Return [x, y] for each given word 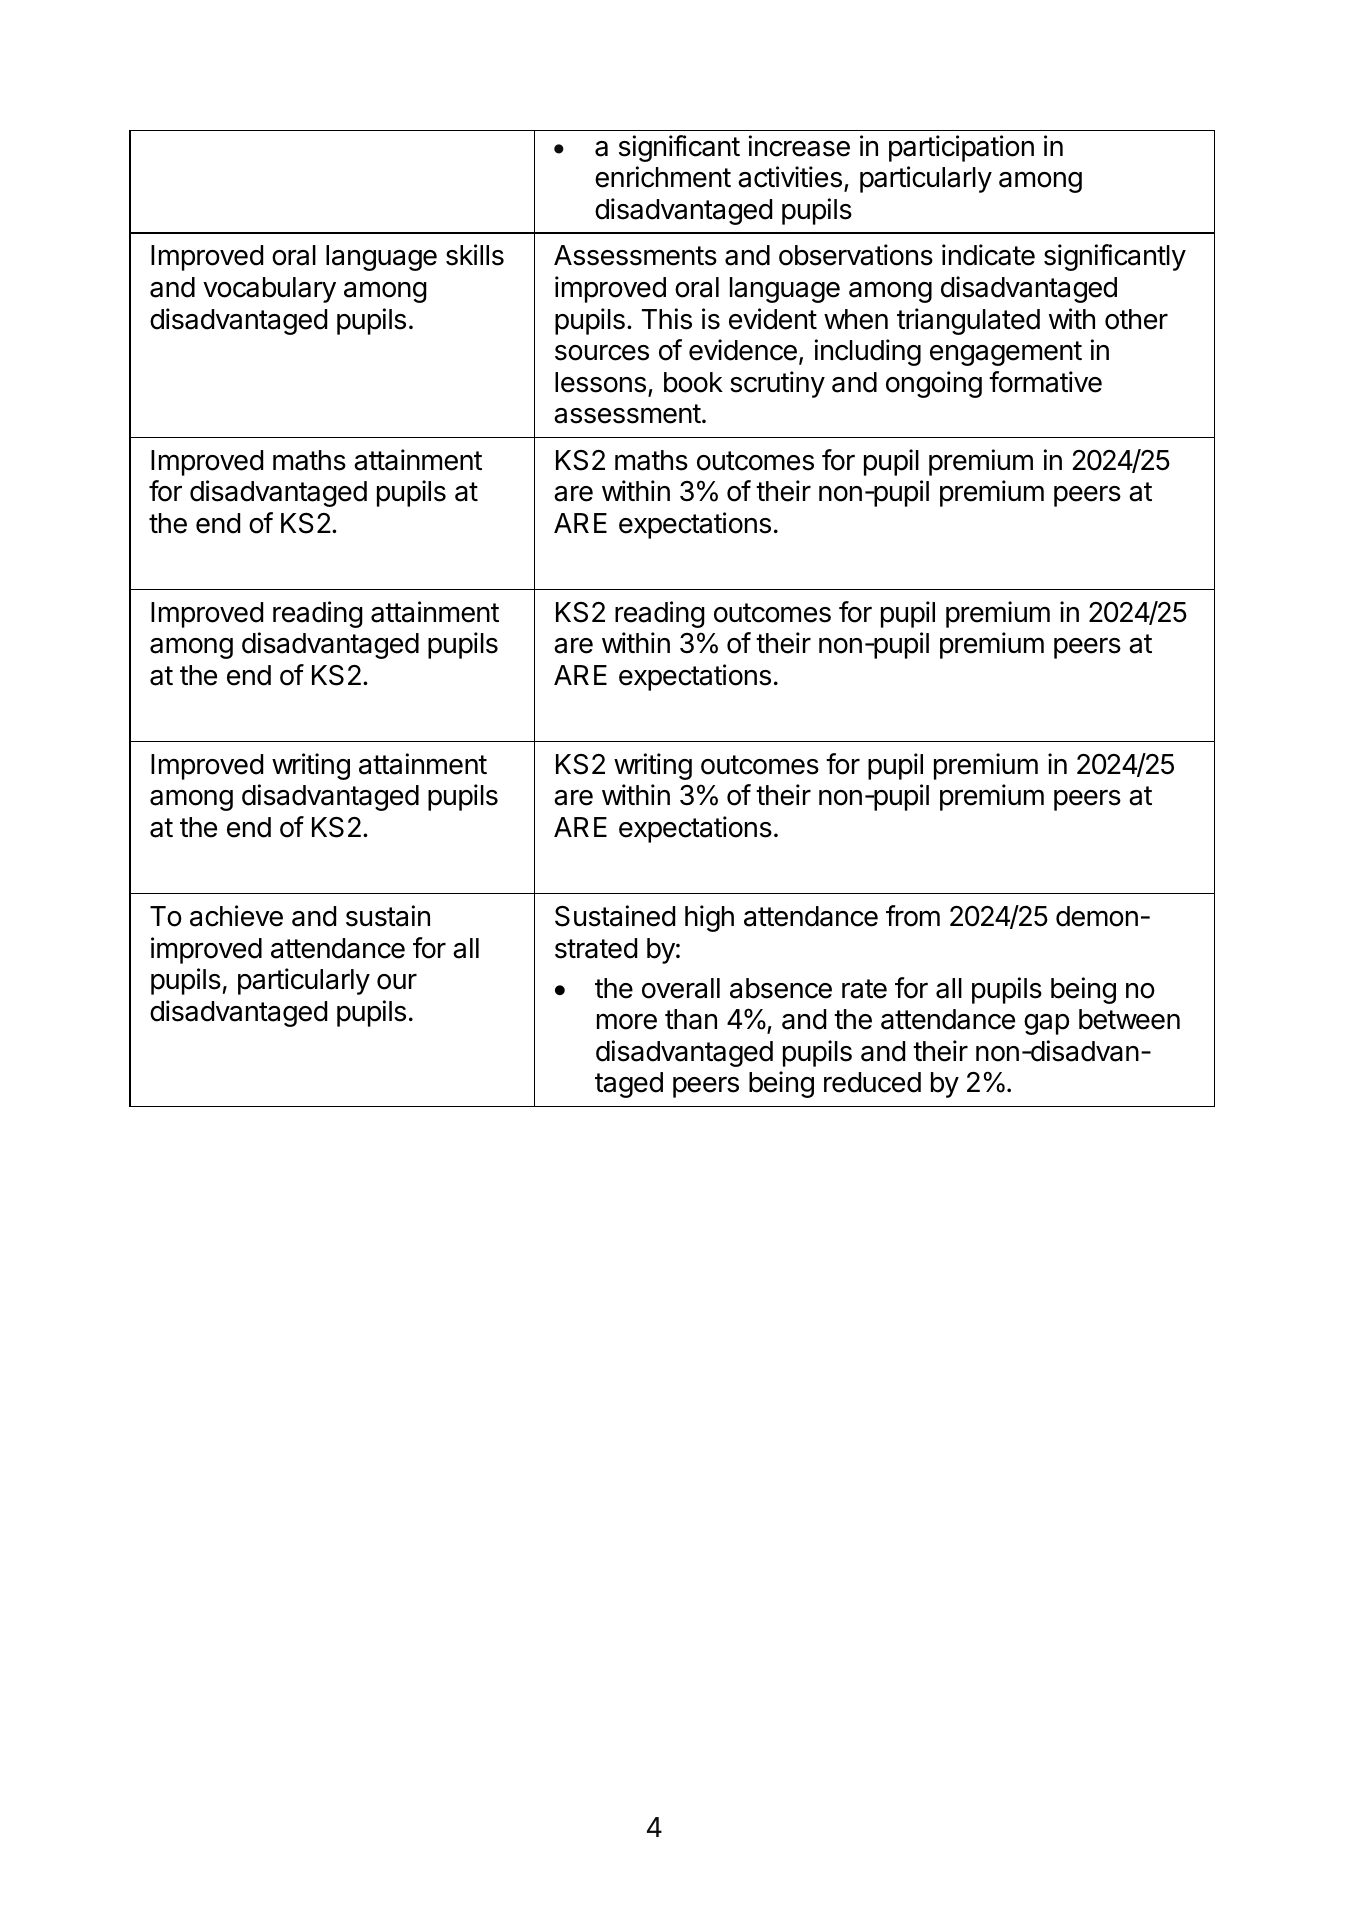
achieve [236, 916]
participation [961, 148]
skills [475, 255]
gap [1046, 1024]
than [691, 1019]
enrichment [663, 177]
